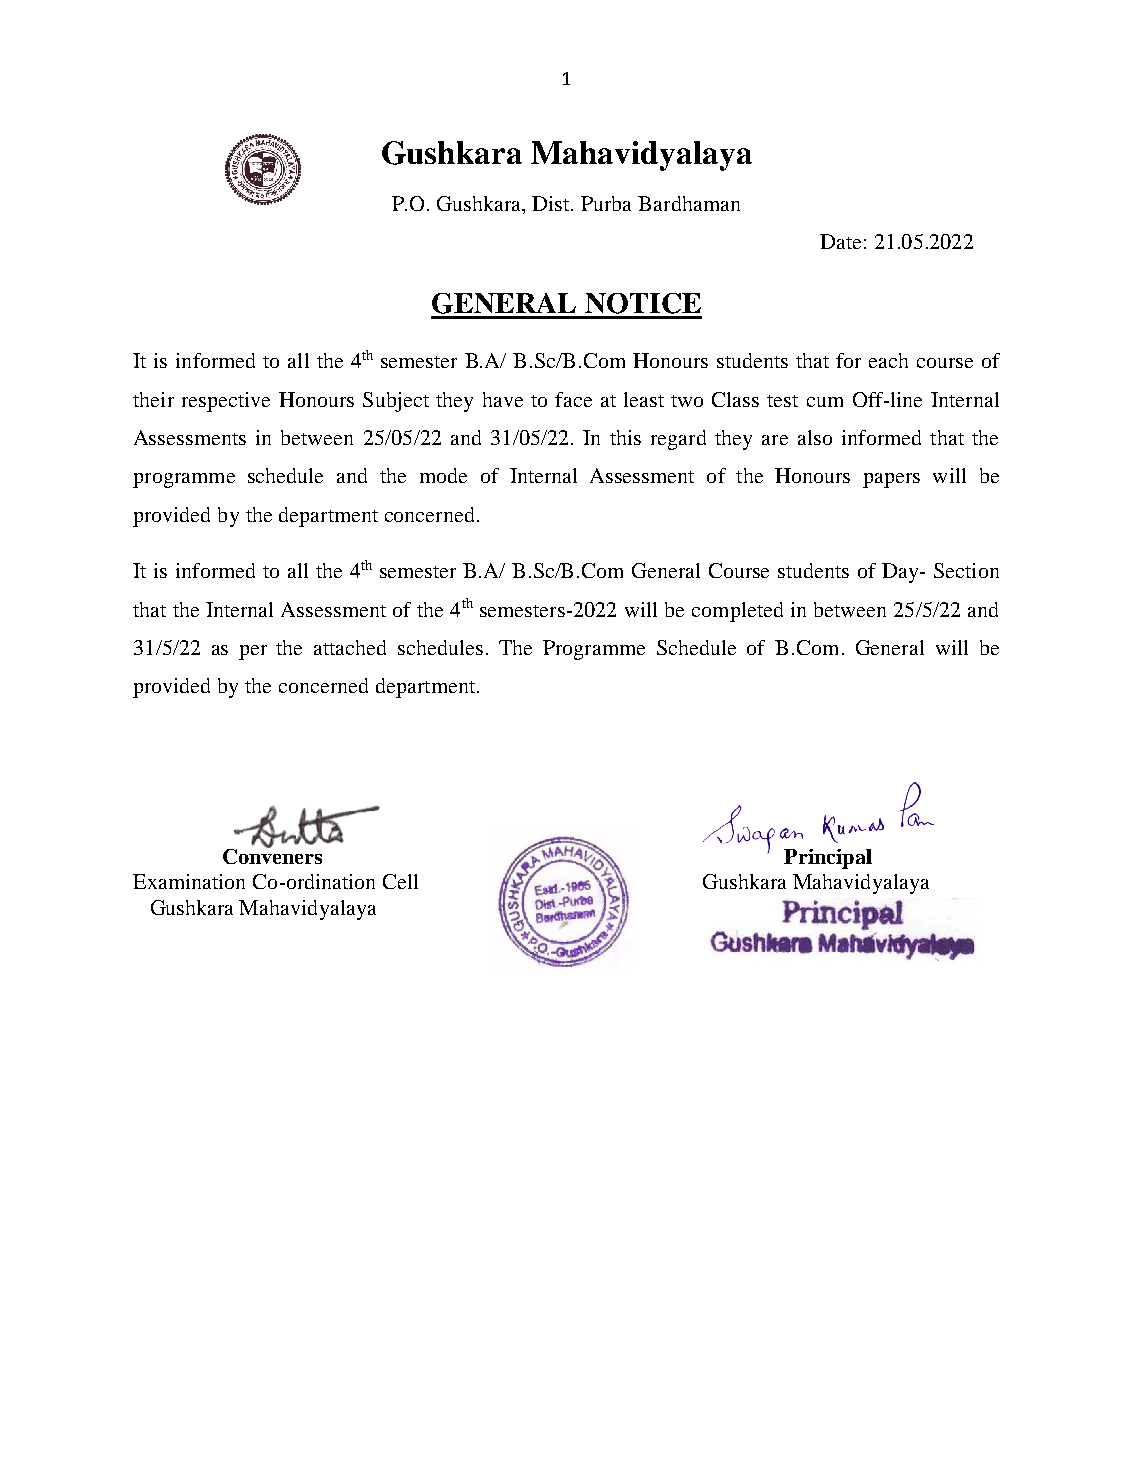  What do you see at coordinates (503, 399) in the screenshot?
I see `have` at bounding box center [503, 399].
